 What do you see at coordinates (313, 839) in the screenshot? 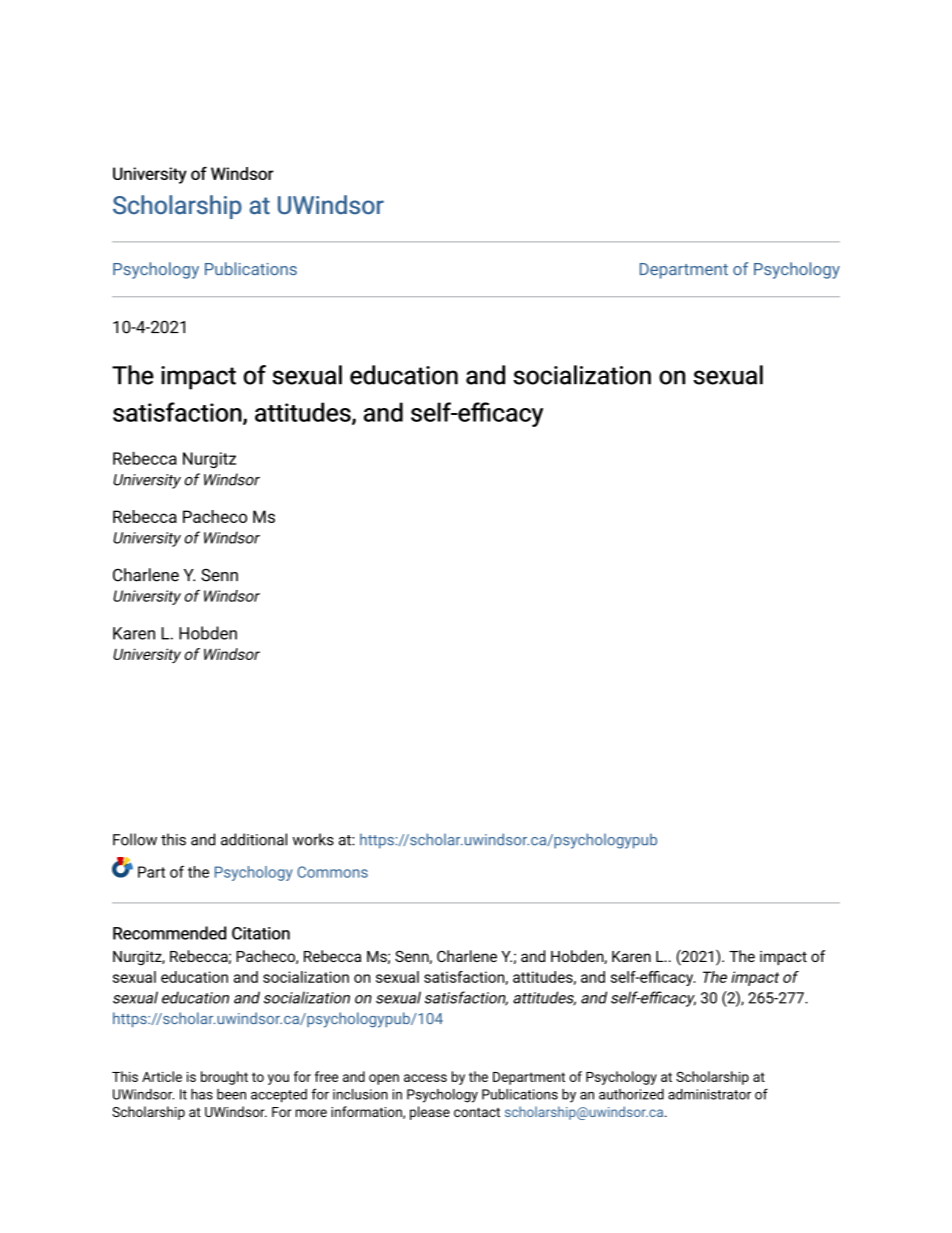
I see `works` at bounding box center [313, 839].
